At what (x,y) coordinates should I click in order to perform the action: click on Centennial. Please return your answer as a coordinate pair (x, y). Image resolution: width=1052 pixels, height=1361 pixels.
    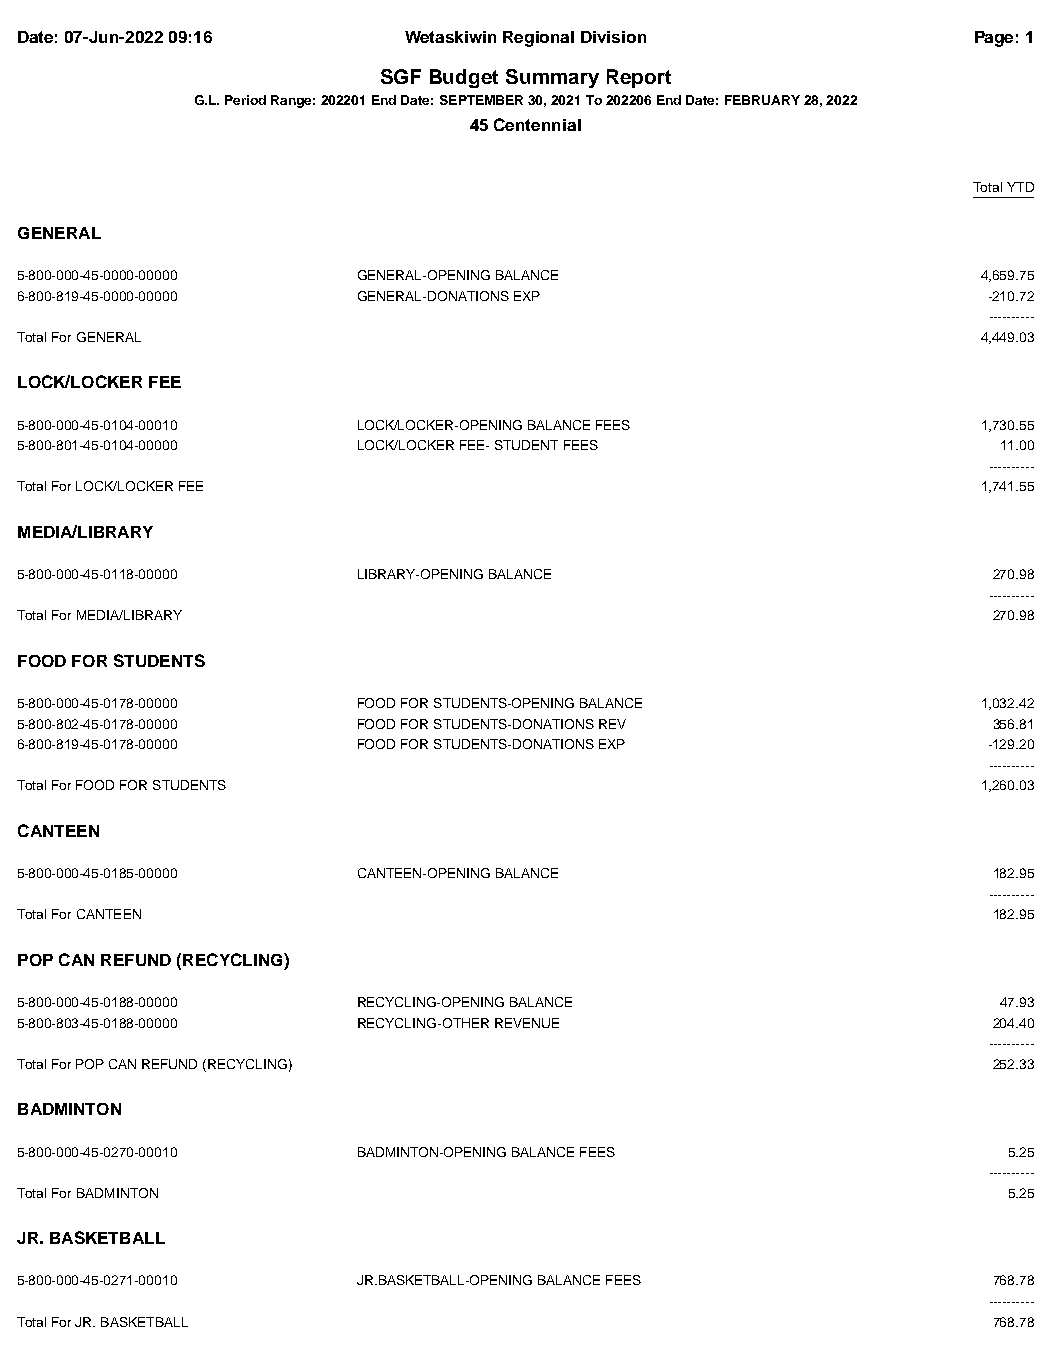
    Looking at the image, I should click on (537, 124).
